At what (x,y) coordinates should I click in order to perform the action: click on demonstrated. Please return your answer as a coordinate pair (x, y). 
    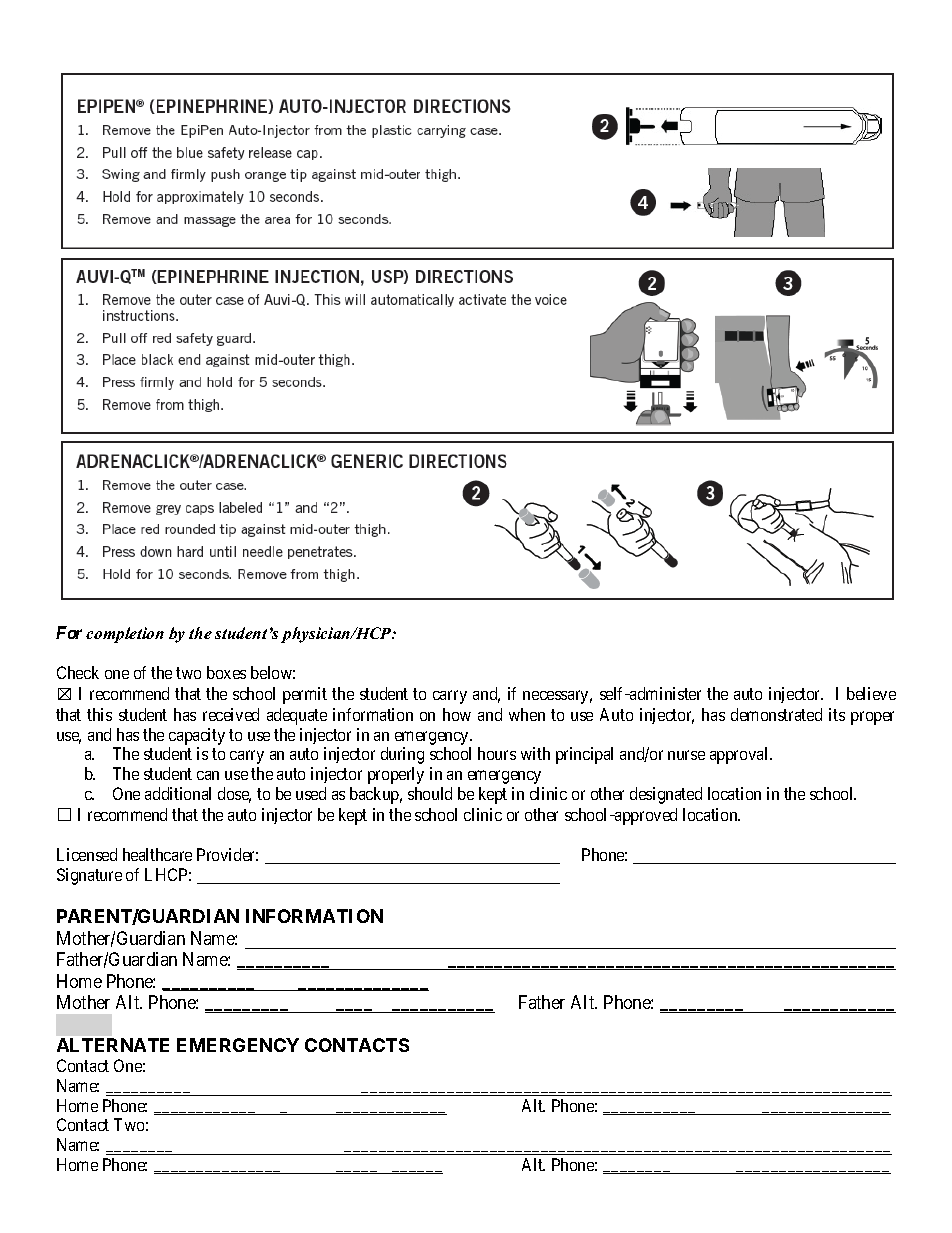
    Looking at the image, I should click on (776, 714).
